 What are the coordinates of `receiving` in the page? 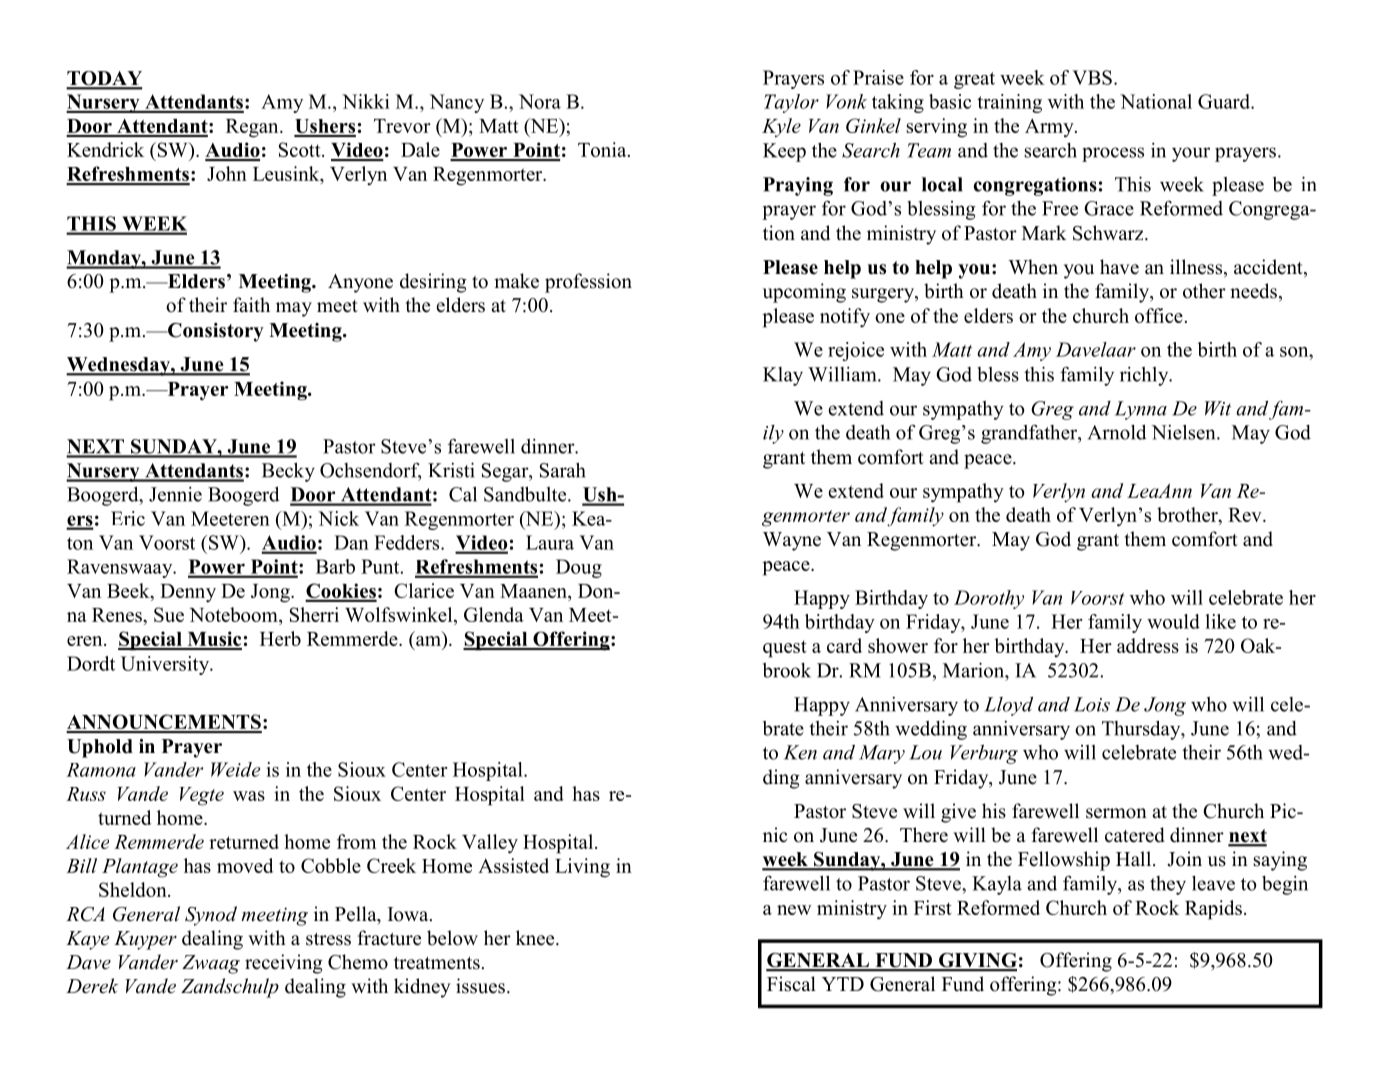 It's located at (284, 964).
